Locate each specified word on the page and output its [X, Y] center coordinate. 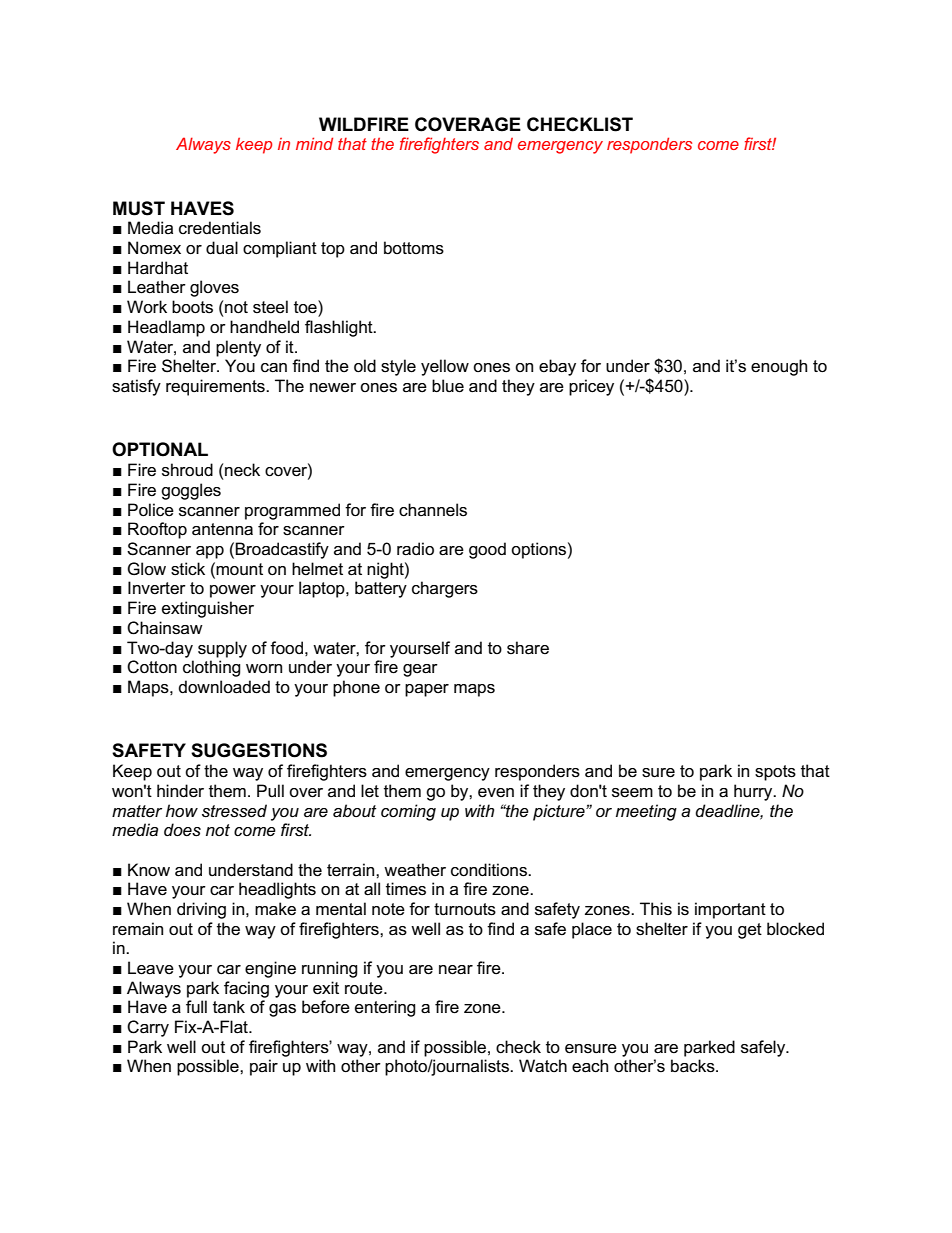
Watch [543, 1066]
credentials [220, 228]
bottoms [414, 248]
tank [229, 1006]
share [528, 648]
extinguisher [208, 609]
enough [779, 367]
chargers [445, 589]
